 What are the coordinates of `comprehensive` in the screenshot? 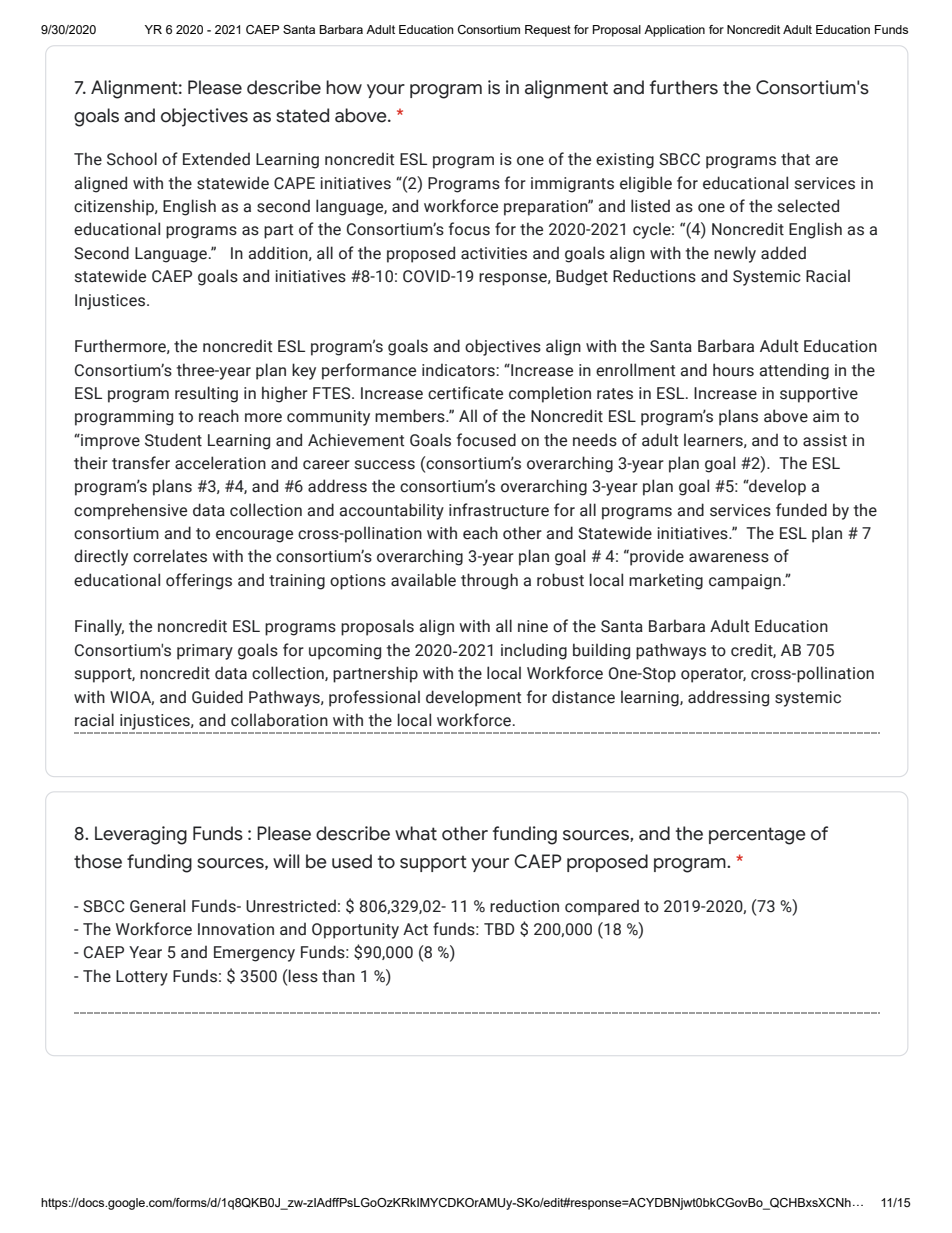 It's located at (130, 511).
